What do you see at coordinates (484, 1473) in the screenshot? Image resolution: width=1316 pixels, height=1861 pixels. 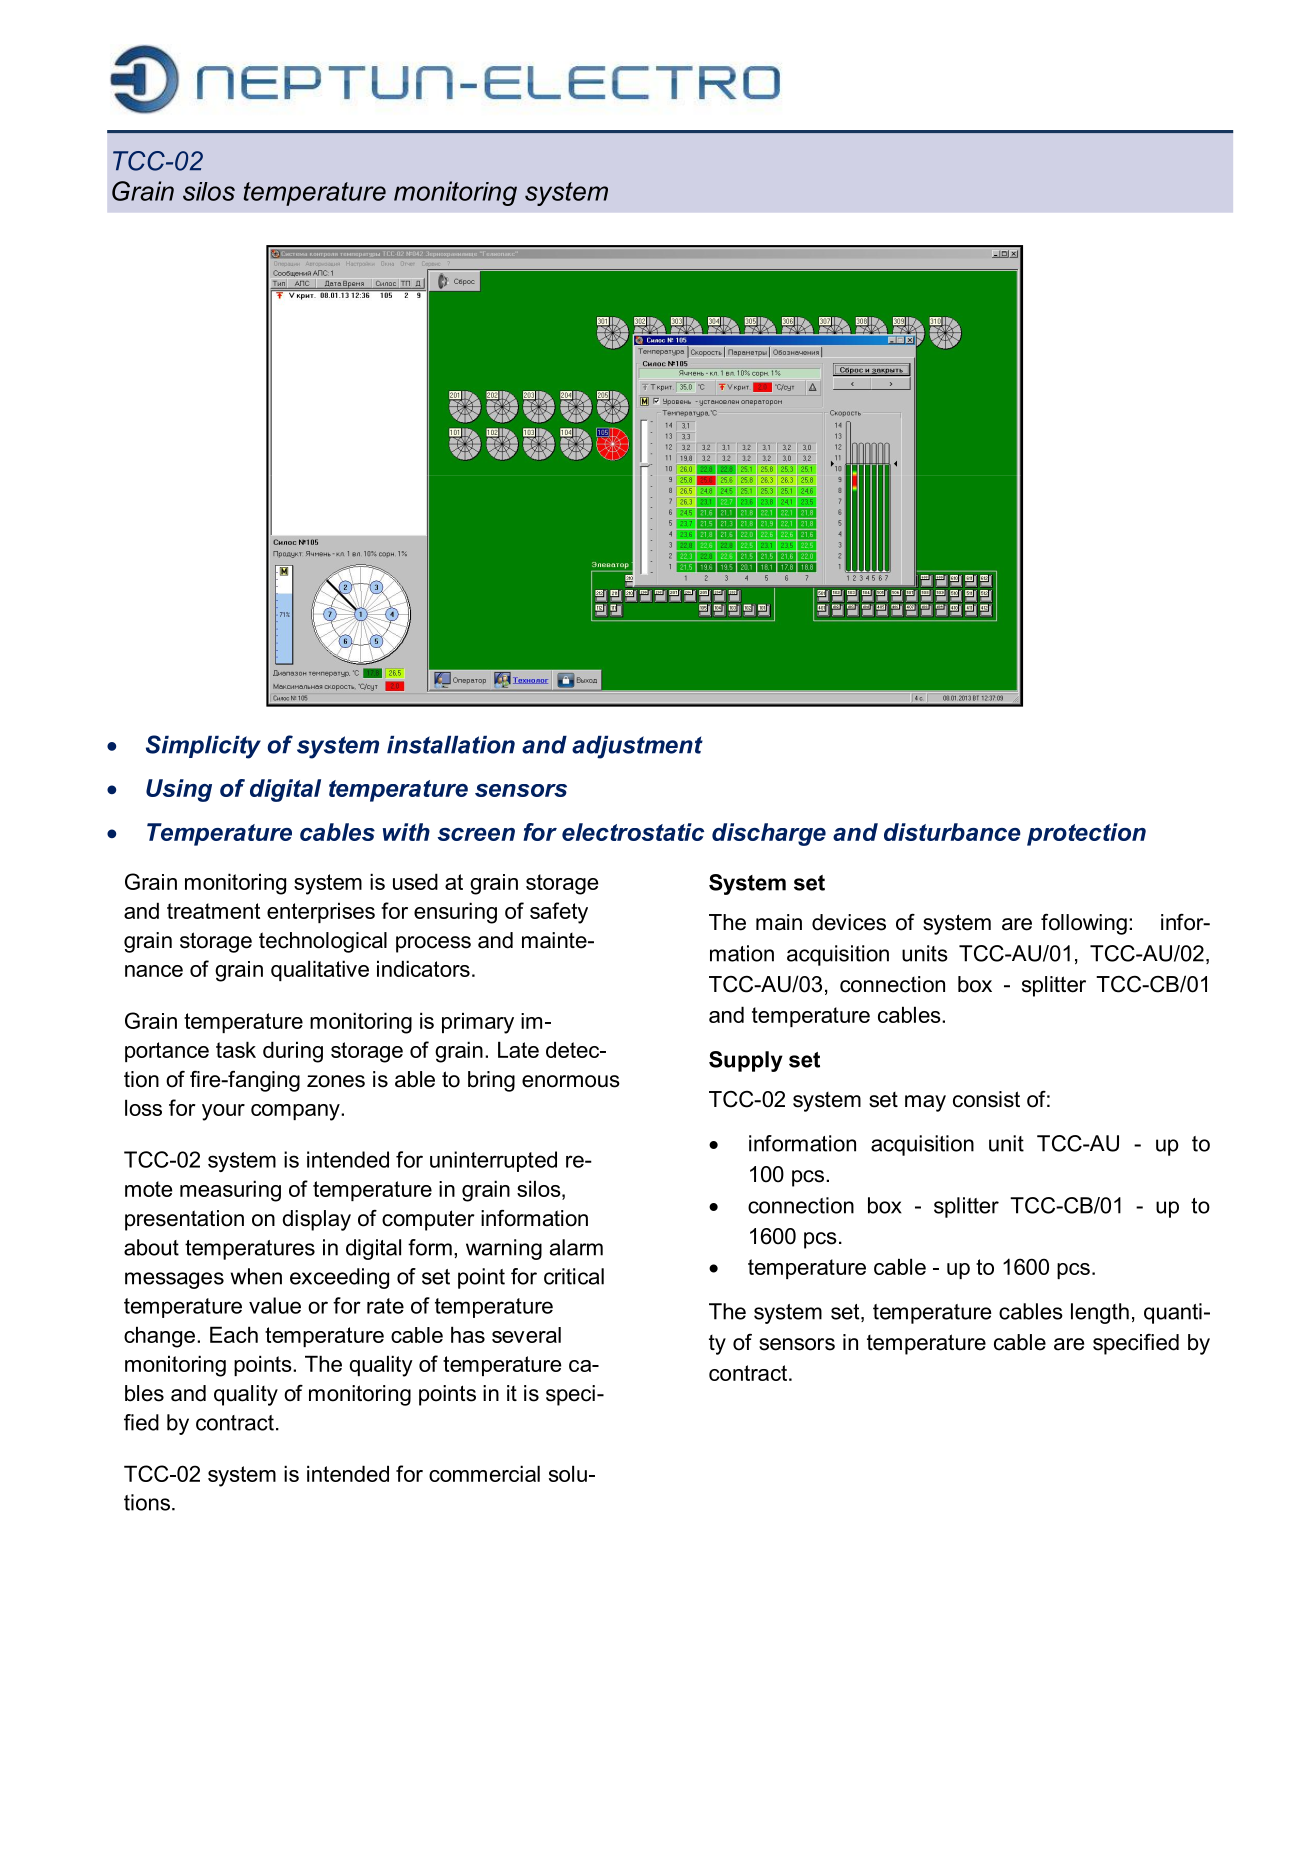 I see `commercial` at bounding box center [484, 1473].
